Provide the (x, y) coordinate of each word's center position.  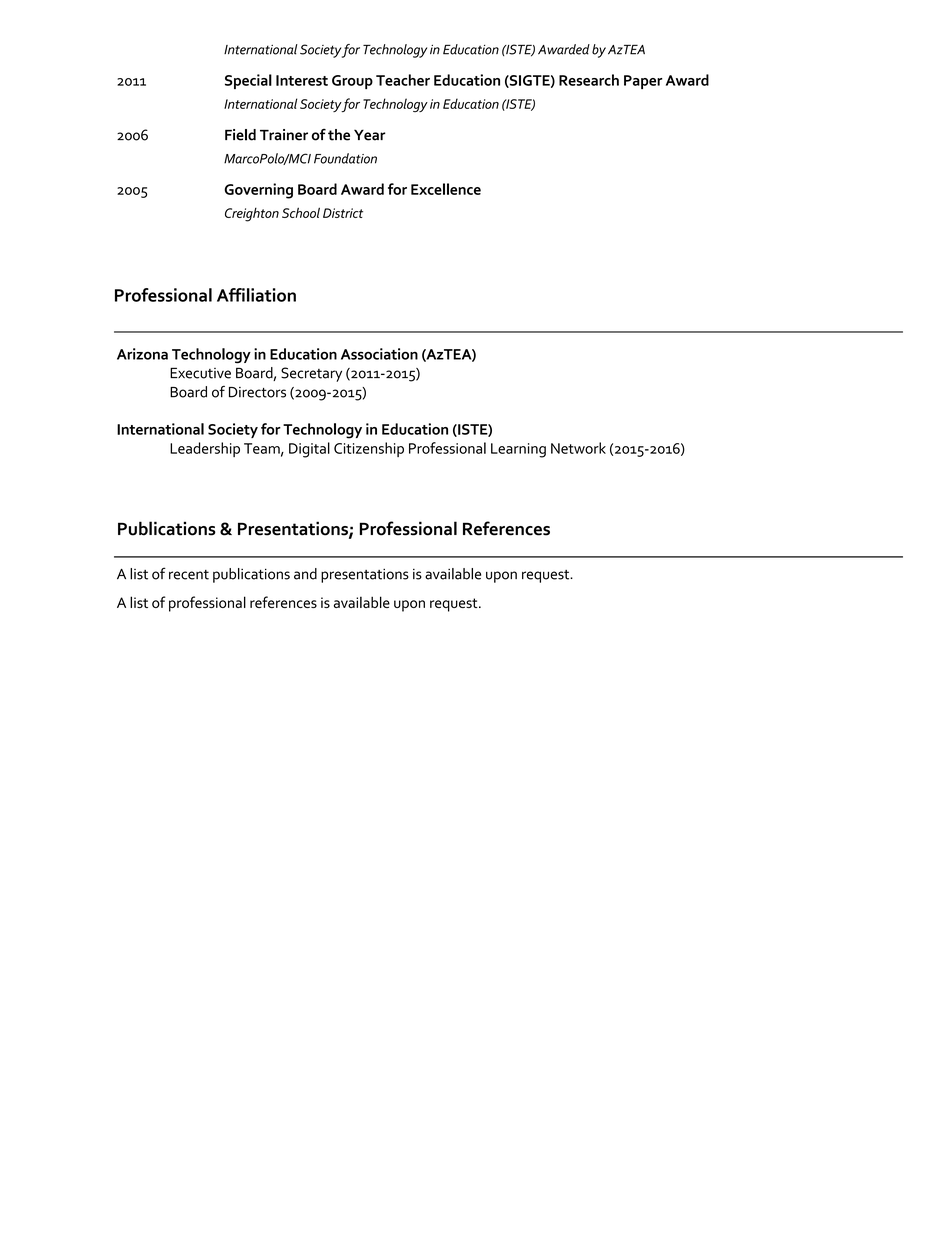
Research (589, 80)
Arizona (142, 354)
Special (248, 81)
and (305, 574)
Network (578, 448)
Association (379, 354)
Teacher (403, 80)
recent (189, 575)
